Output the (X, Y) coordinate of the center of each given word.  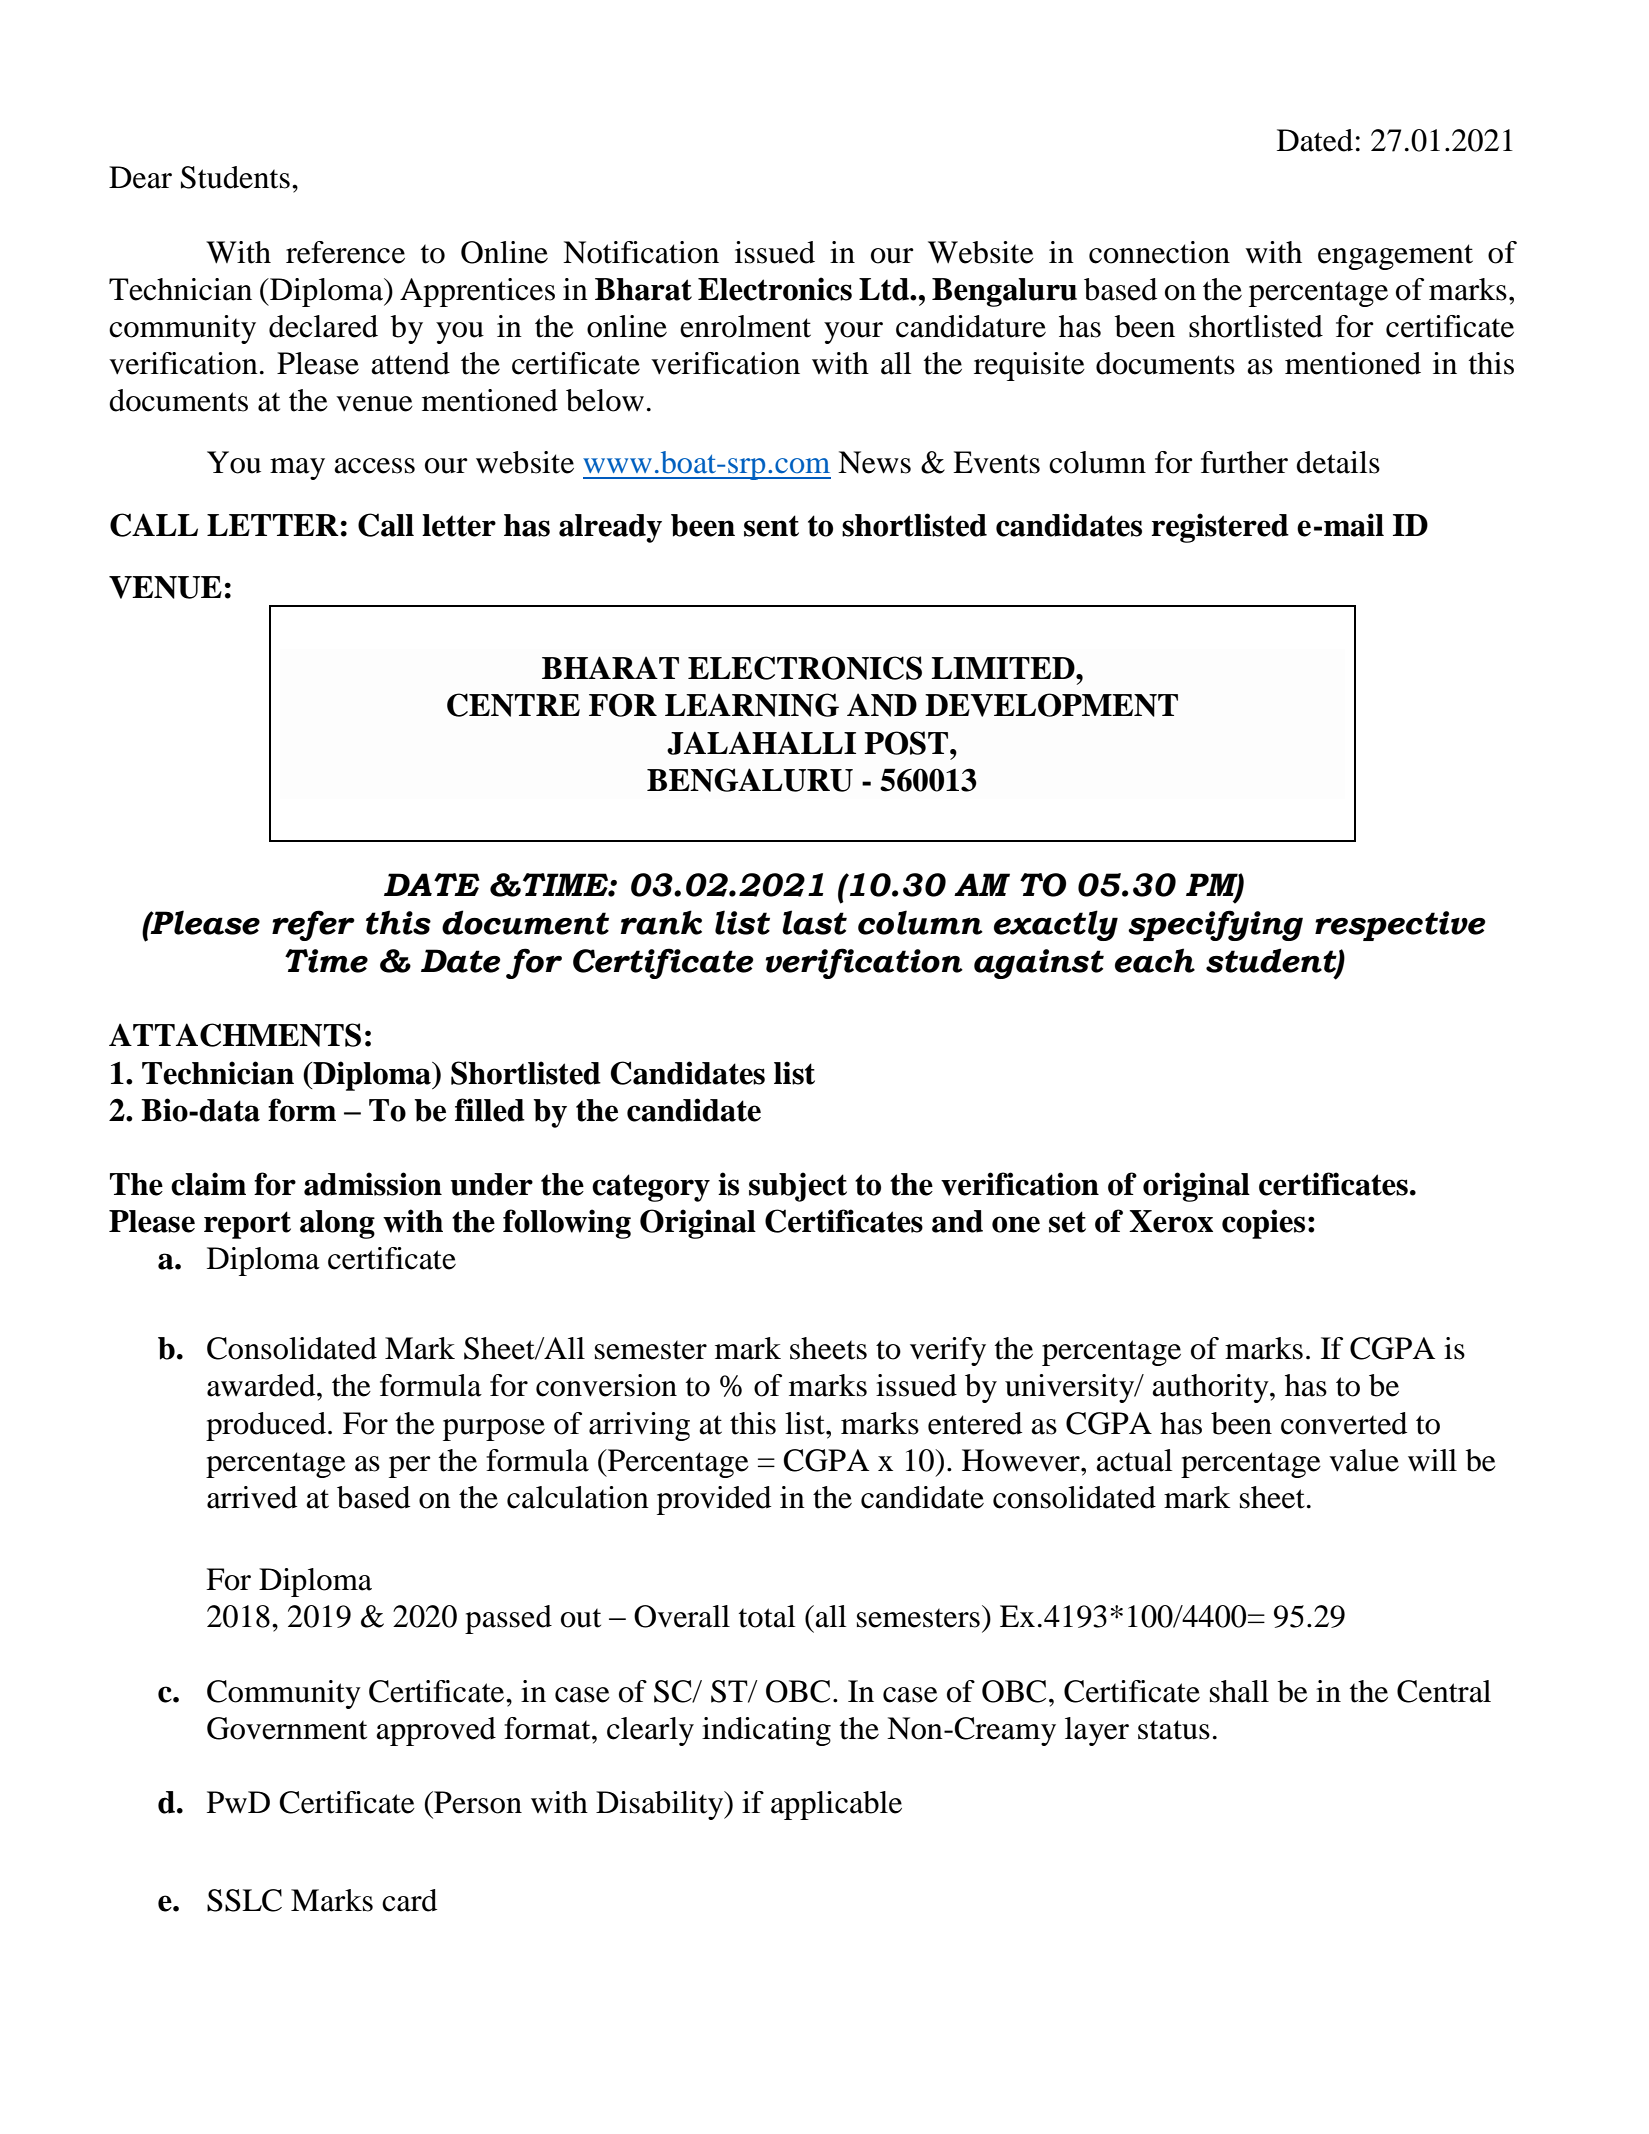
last (814, 922)
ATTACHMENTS (235, 1035)
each (1155, 960)
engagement (1395, 257)
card (409, 1900)
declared (323, 326)
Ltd (885, 289)
